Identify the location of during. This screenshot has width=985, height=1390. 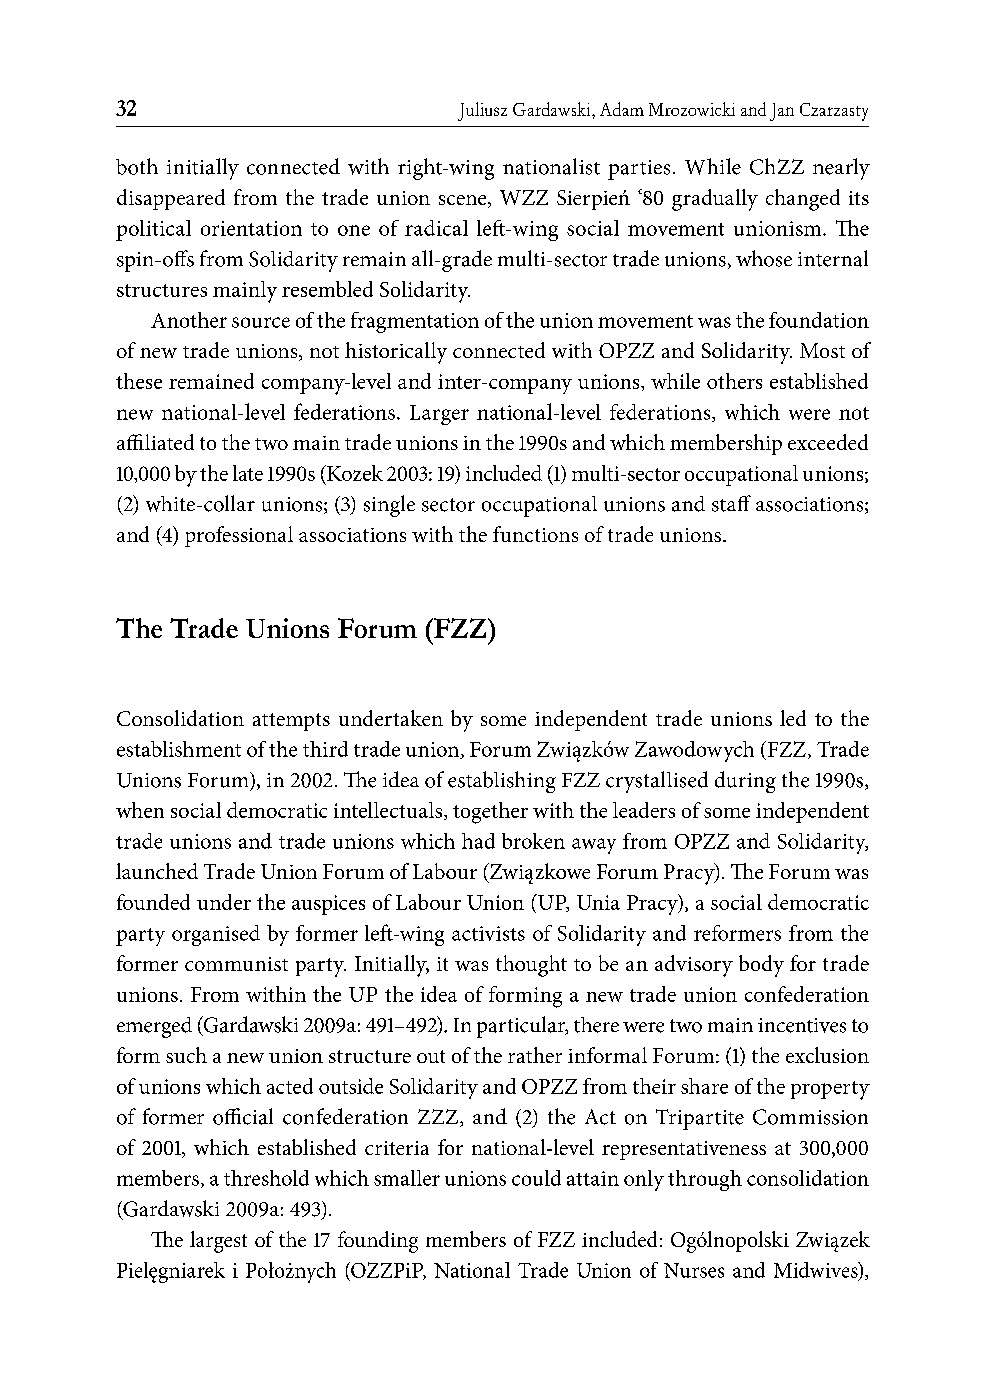
(745, 782).
